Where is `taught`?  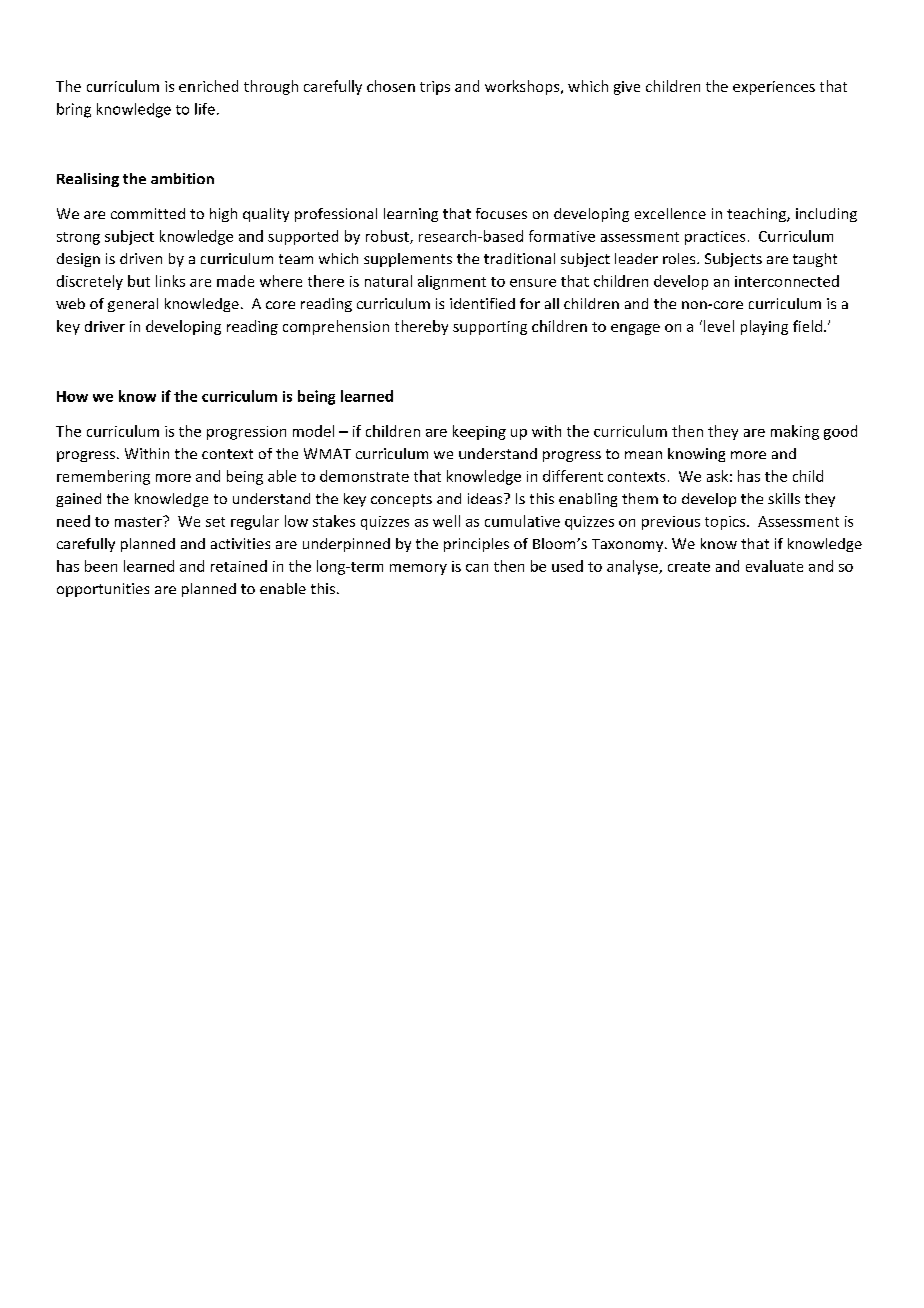
taught is located at coordinates (815, 260).
